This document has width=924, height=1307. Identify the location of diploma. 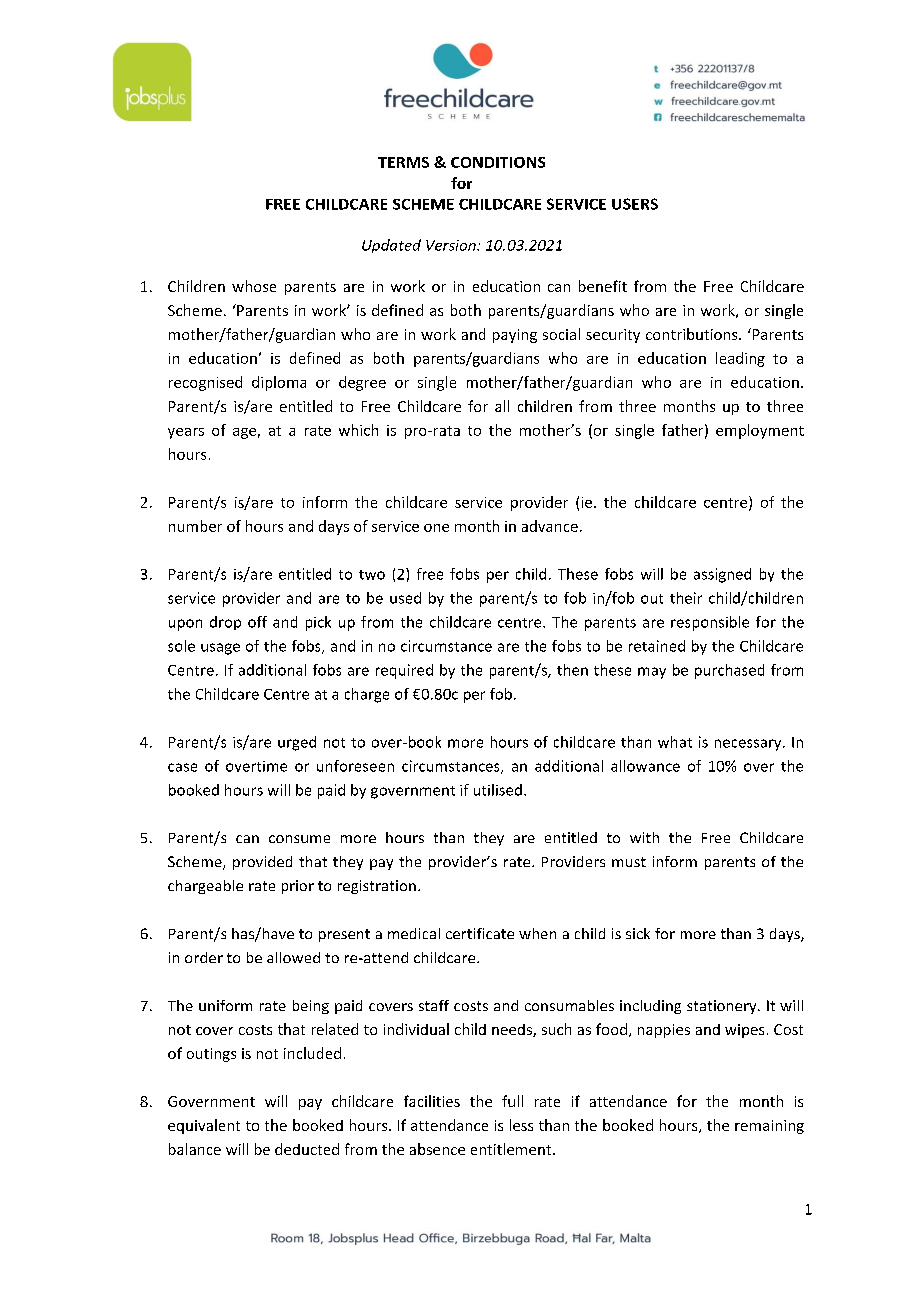
(279, 383).
